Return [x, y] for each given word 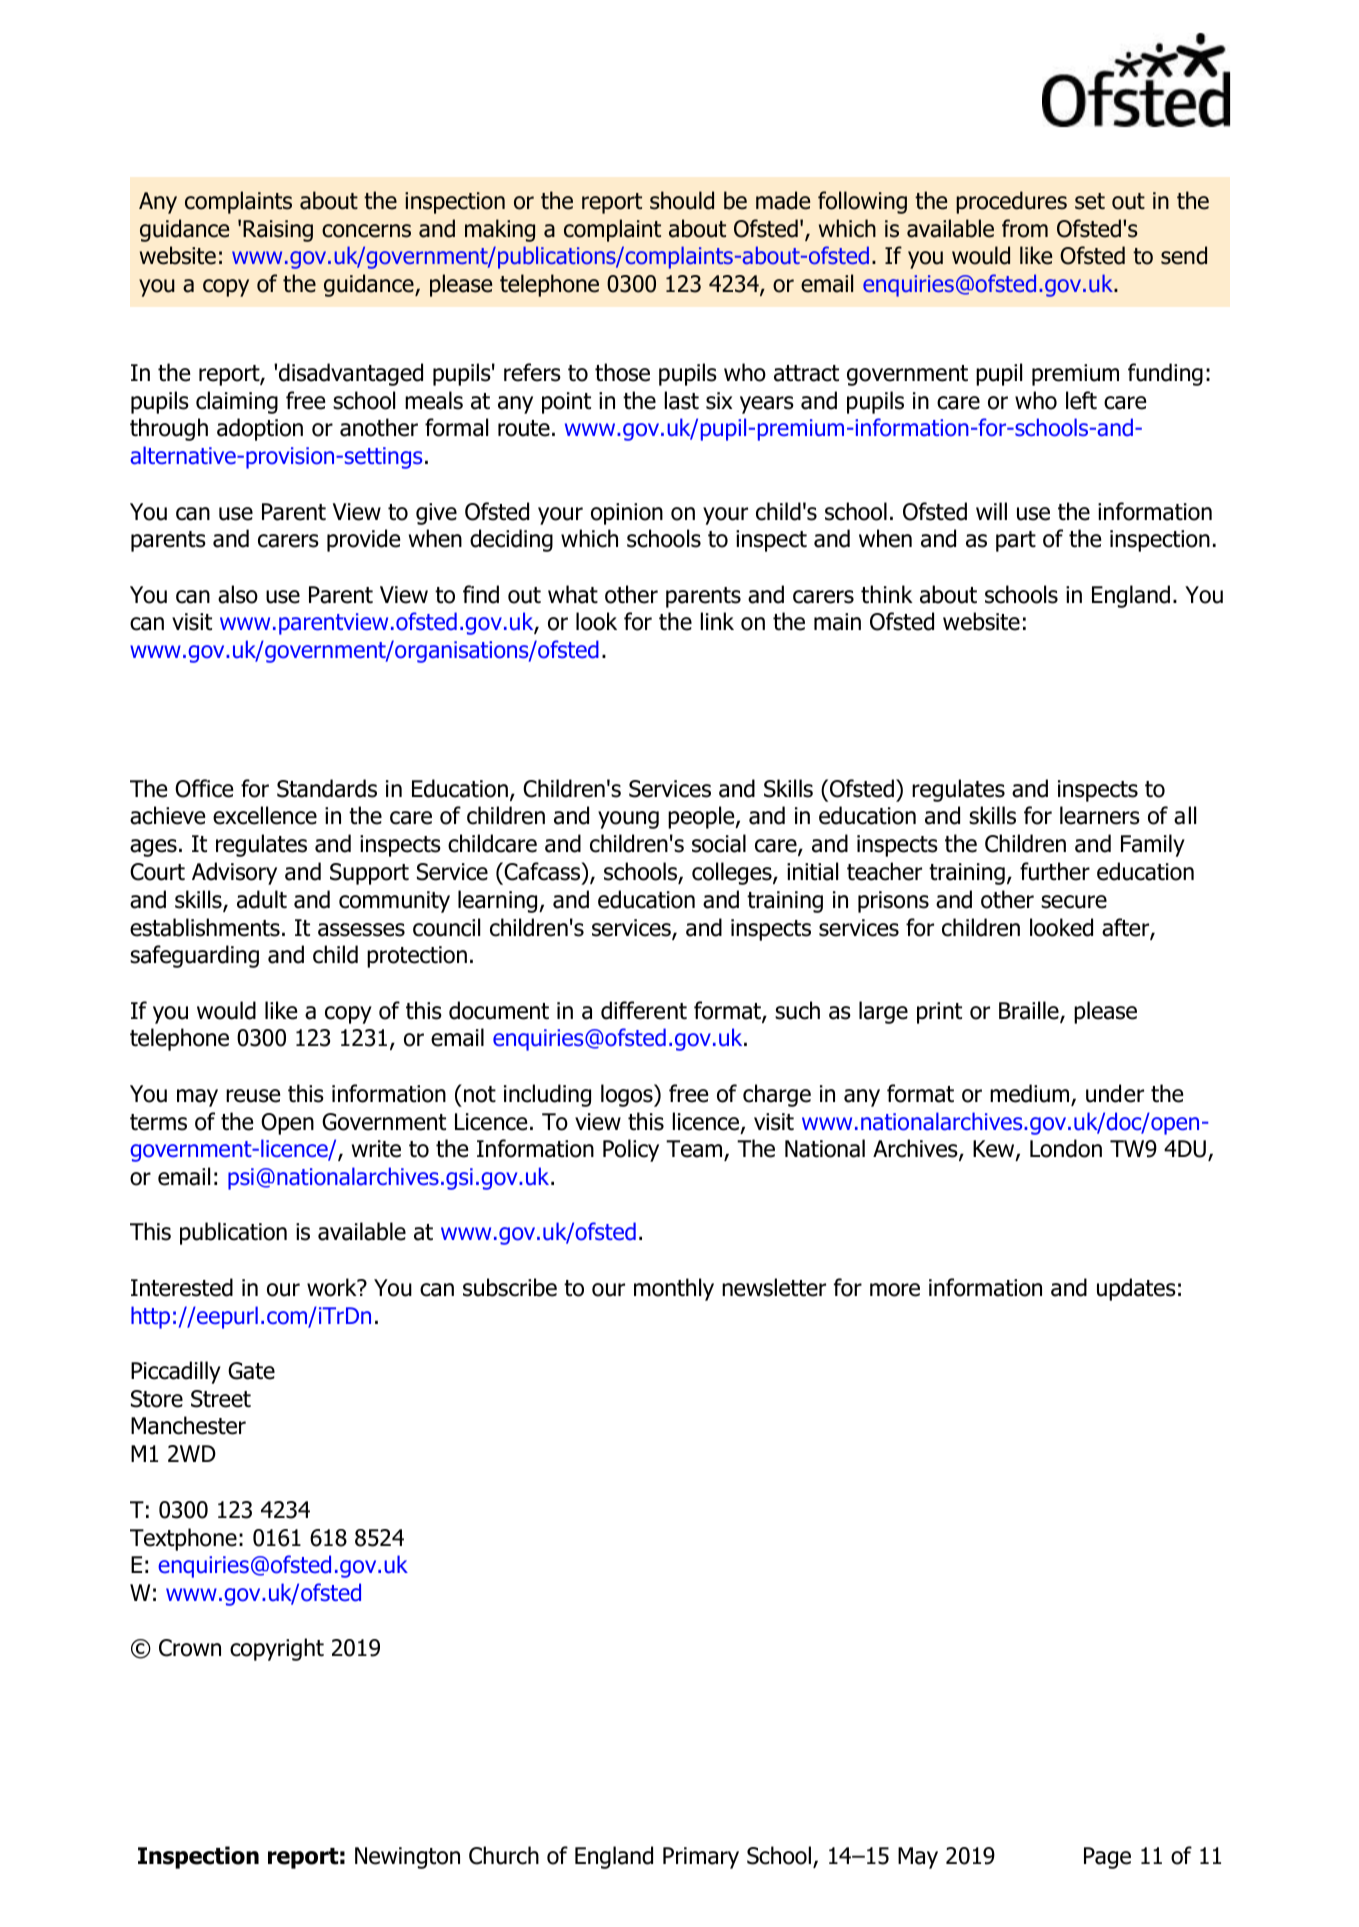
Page [1107, 1858]
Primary [701, 1858]
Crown [190, 1648]
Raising [278, 231]
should [682, 200]
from [1025, 228]
